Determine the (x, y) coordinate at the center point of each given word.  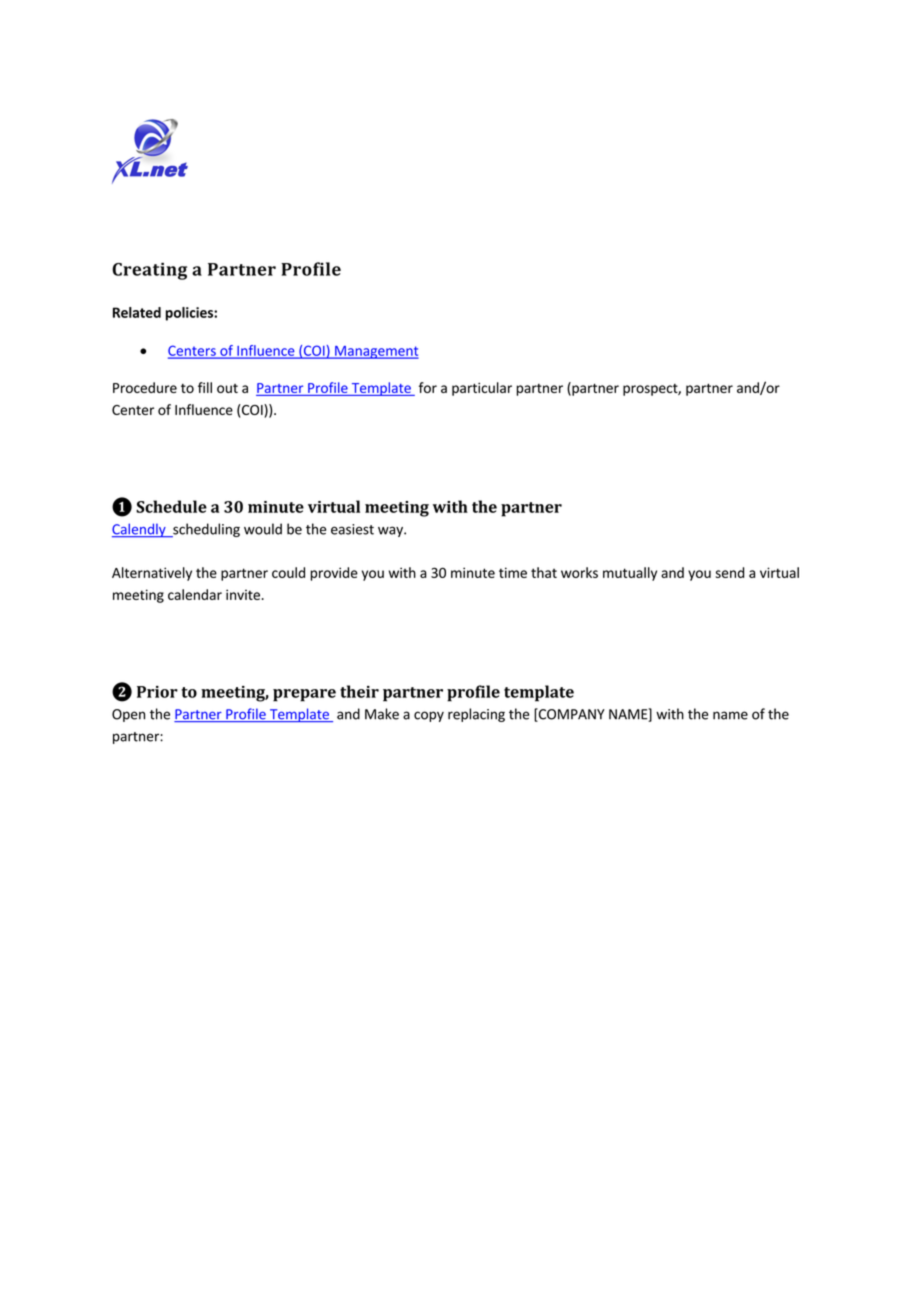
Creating (149, 271)
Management (376, 352)
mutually (630, 574)
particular (482, 389)
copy (429, 716)
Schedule (171, 506)
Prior (157, 692)
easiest (352, 529)
